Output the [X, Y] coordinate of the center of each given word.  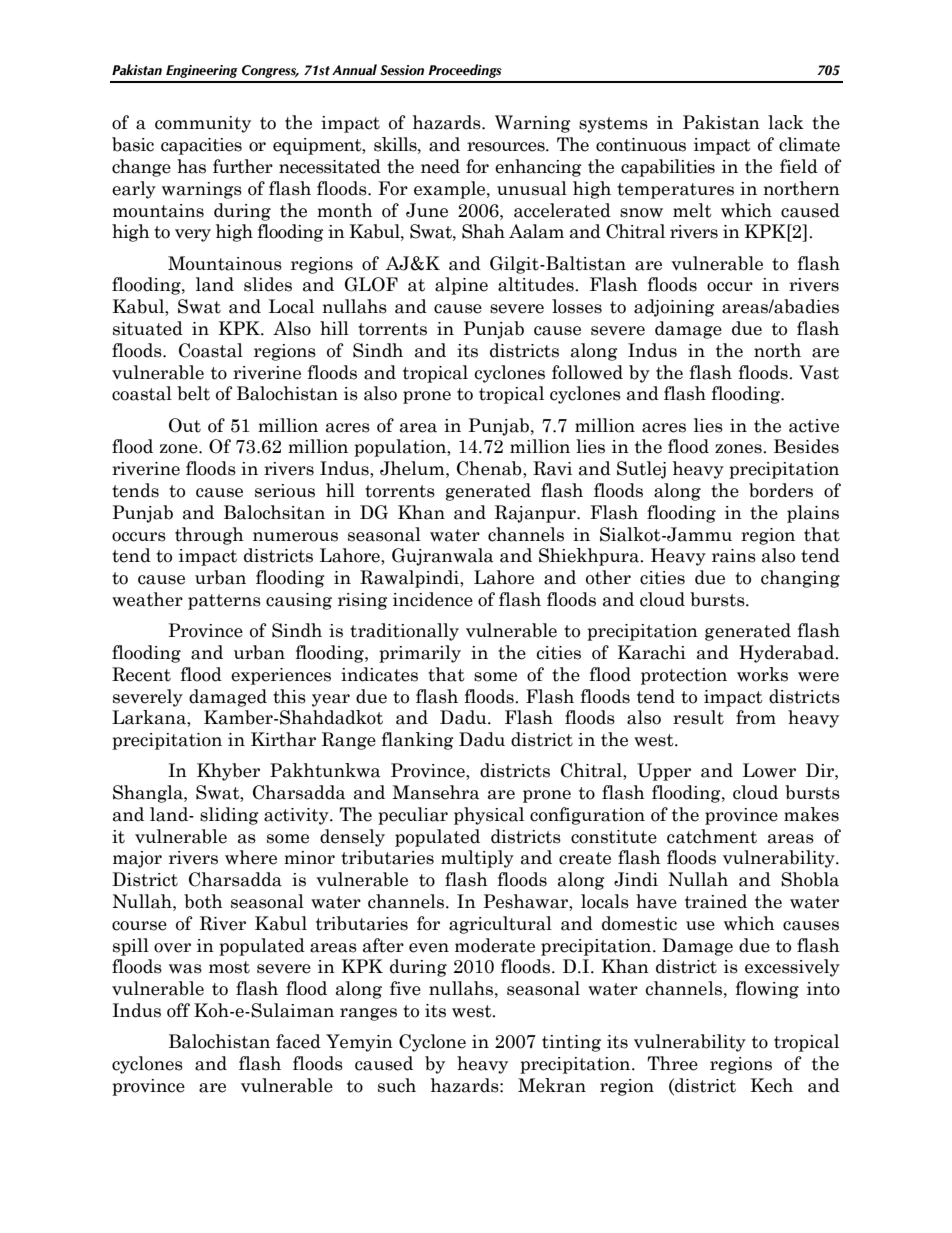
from [756, 717]
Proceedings [465, 71]
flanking [418, 741]
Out [185, 425]
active [814, 426]
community [203, 124]
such [397, 1085]
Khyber [228, 772]
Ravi [552, 468]
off [178, 1010]
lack [786, 122]
